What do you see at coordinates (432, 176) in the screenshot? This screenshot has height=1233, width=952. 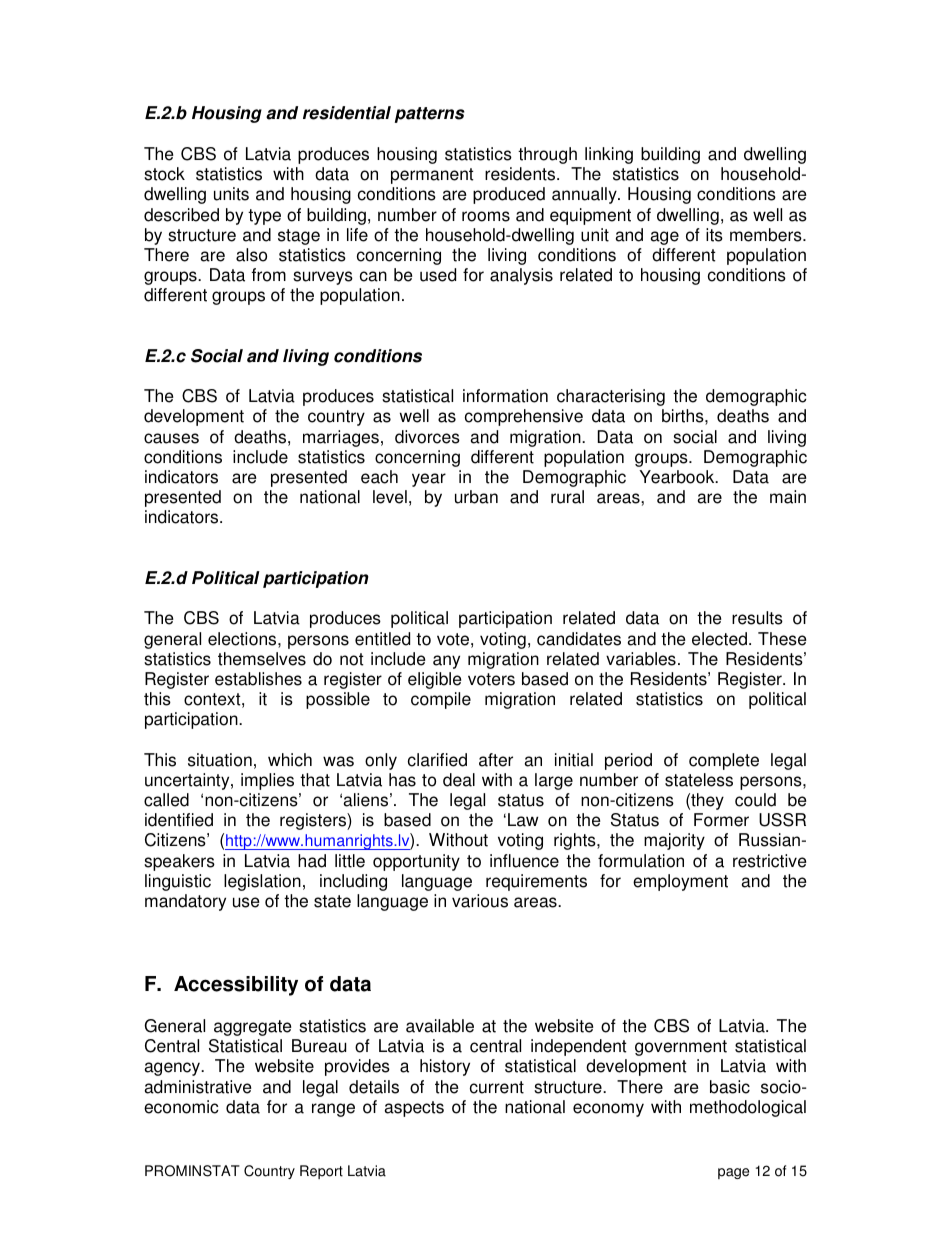 I see `permanent` at bounding box center [432, 176].
